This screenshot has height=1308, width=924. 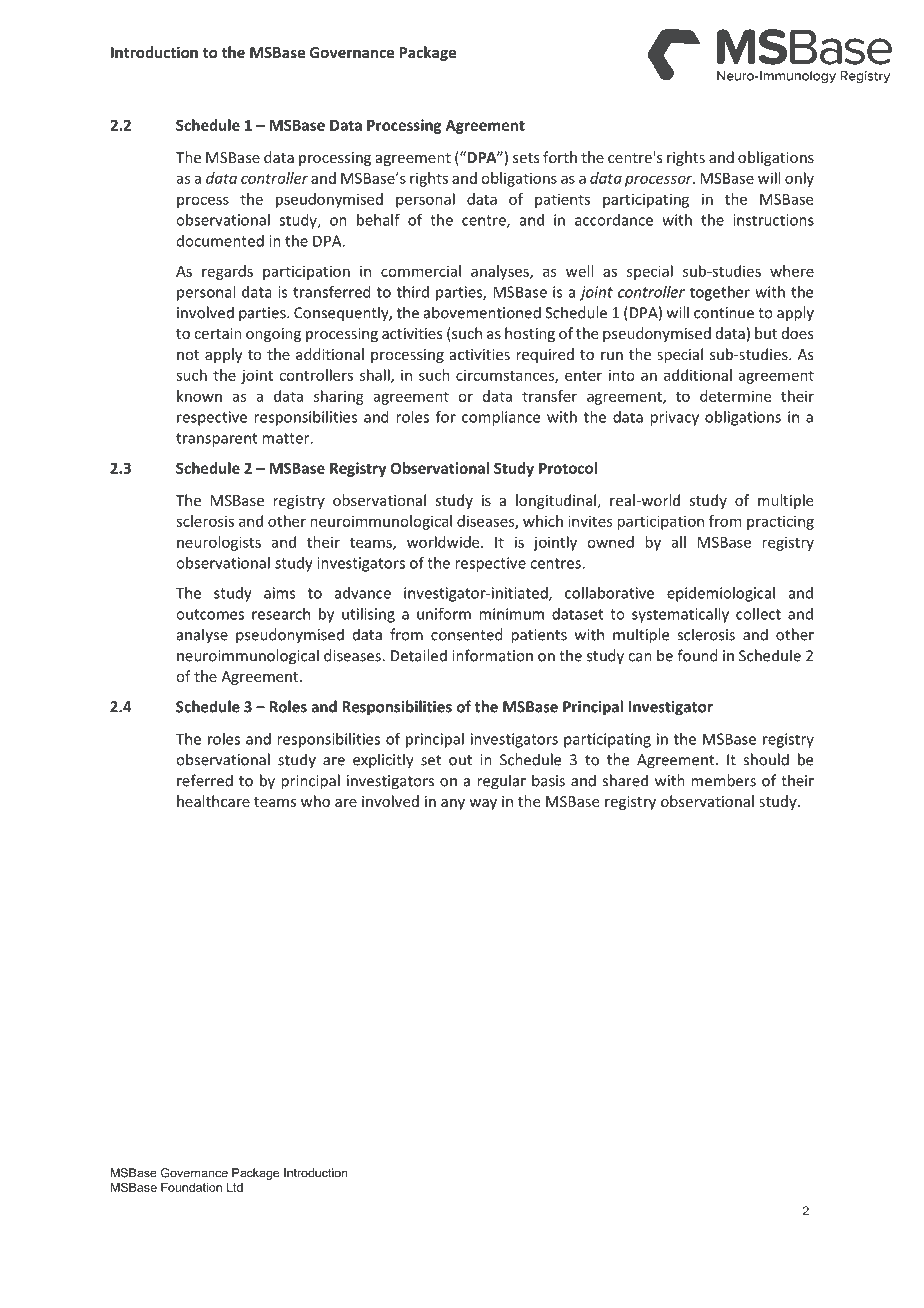 What do you see at coordinates (773, 220) in the screenshot?
I see `instructions` at bounding box center [773, 220].
